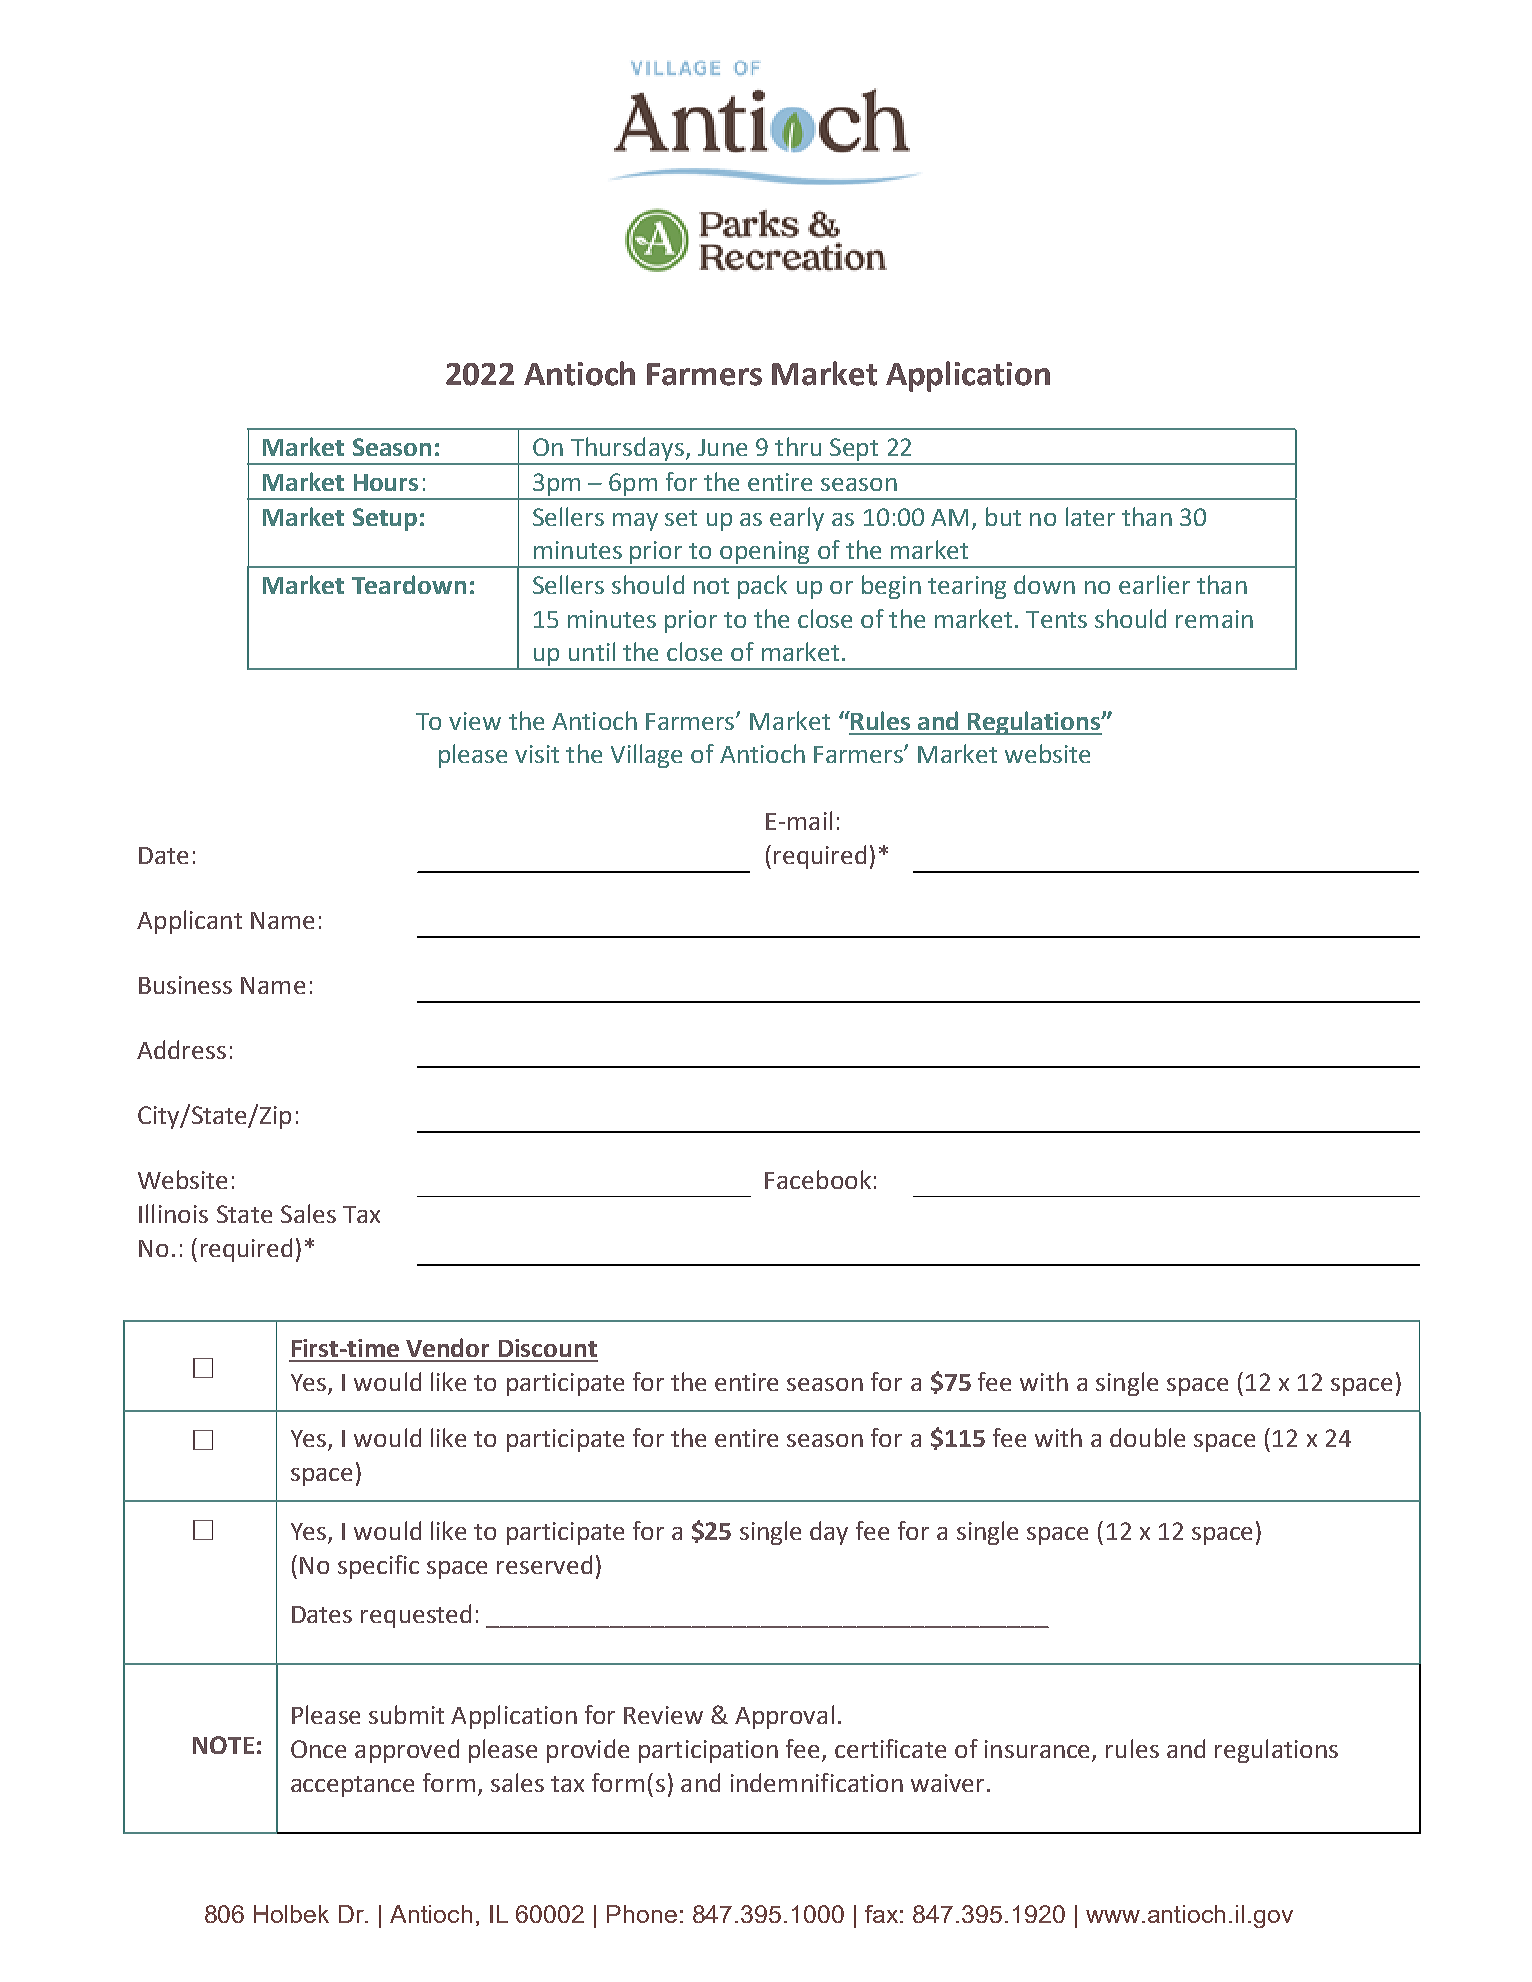 Image resolution: width=1532 pixels, height=1982 pixels. I want to click on reserved, so click(544, 1564).
